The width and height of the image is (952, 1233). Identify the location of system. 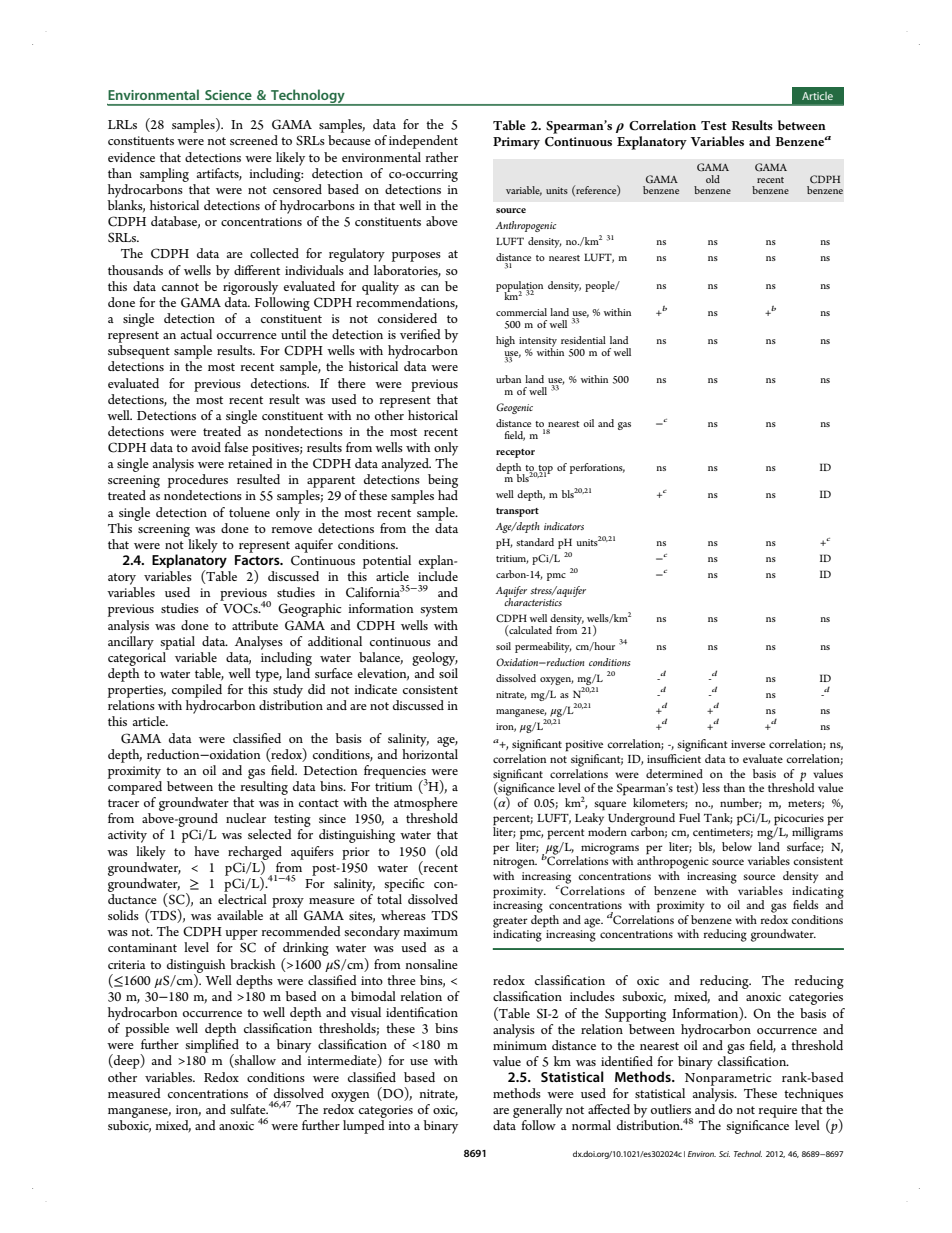
(439, 611).
